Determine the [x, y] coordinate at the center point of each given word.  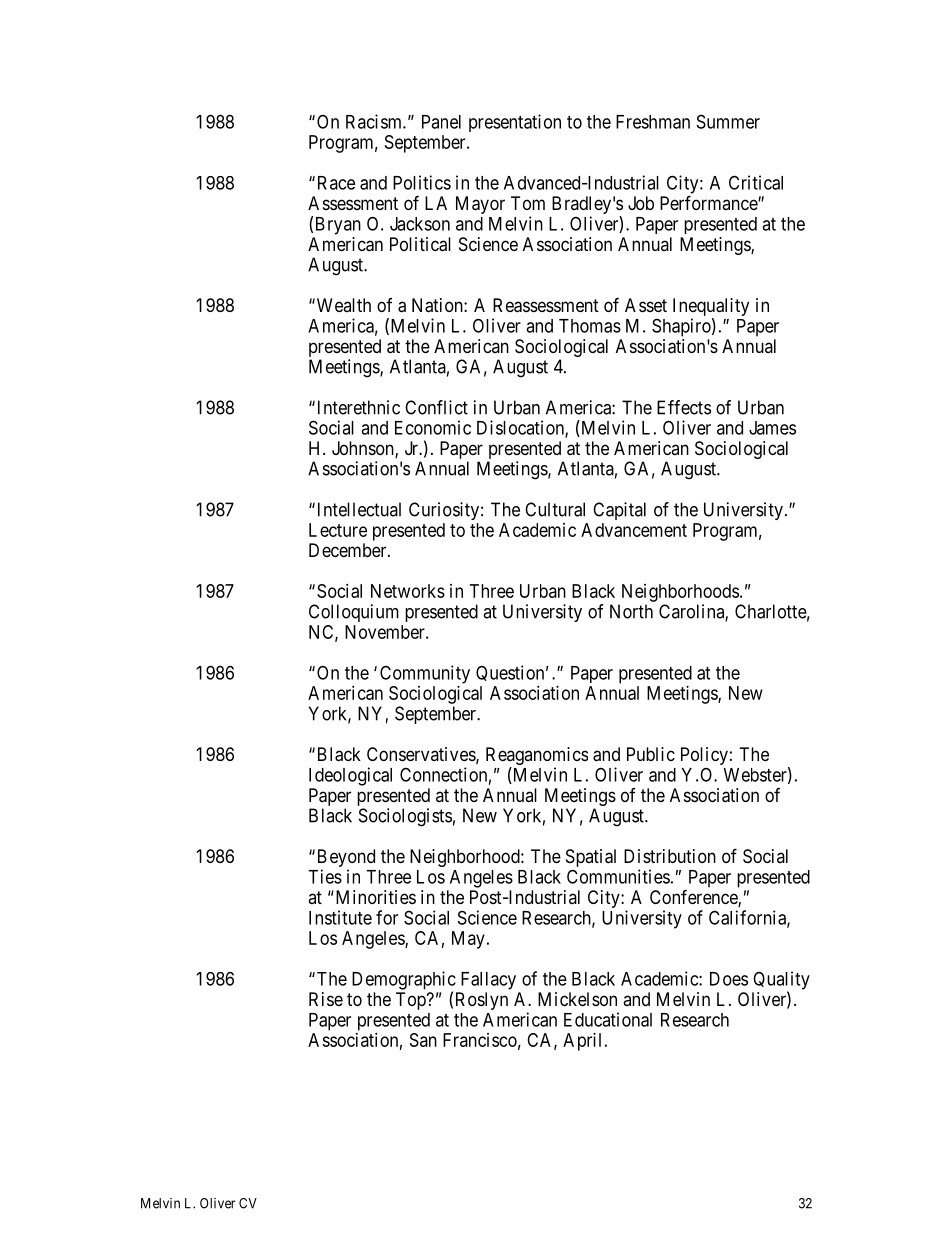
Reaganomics [537, 757]
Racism [375, 121]
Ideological [350, 776]
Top [412, 1001]
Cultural [555, 509]
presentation [515, 123]
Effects [684, 407]
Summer [728, 121]
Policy [704, 756]
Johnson [364, 449]
